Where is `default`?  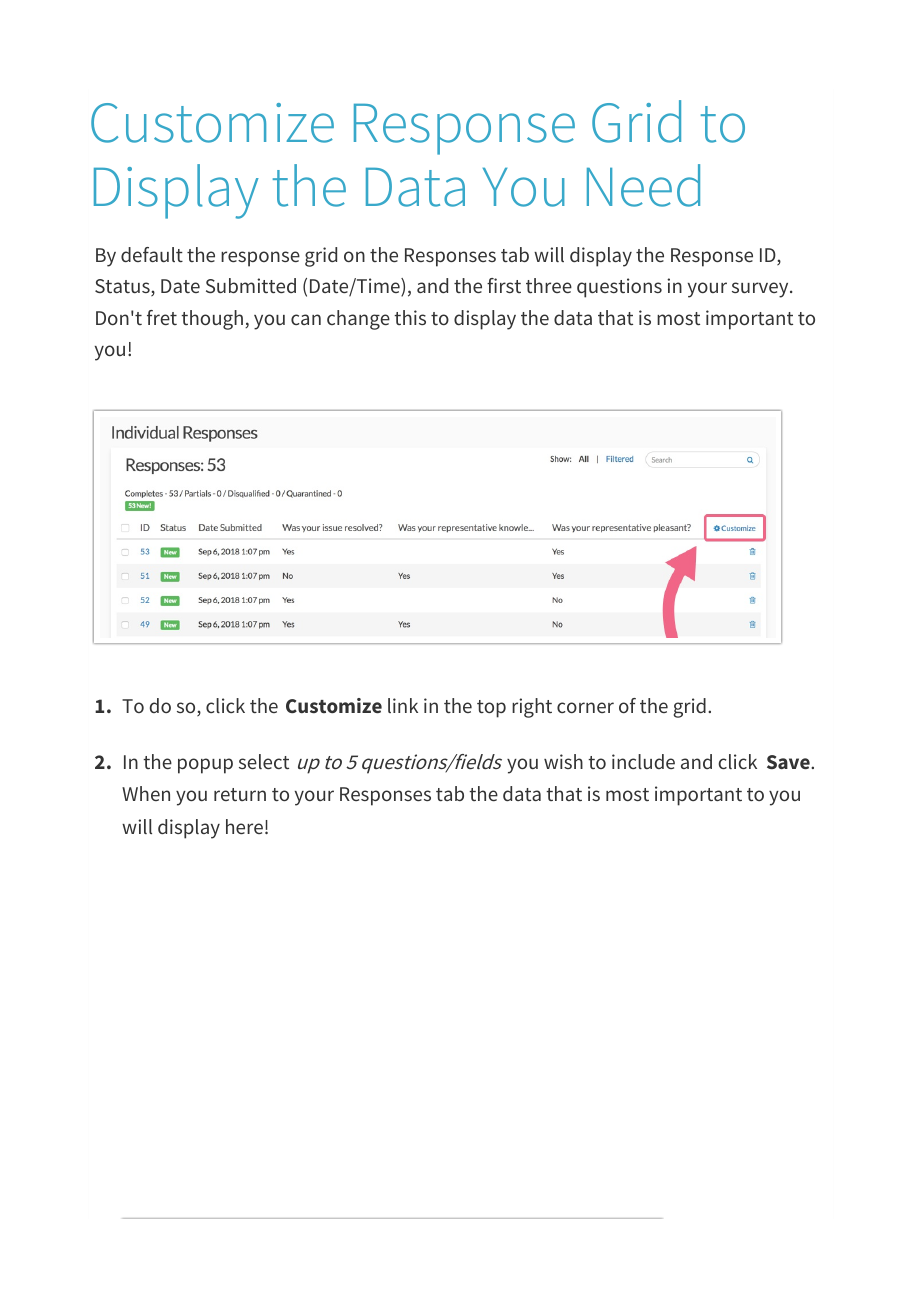 default is located at coordinates (152, 254).
